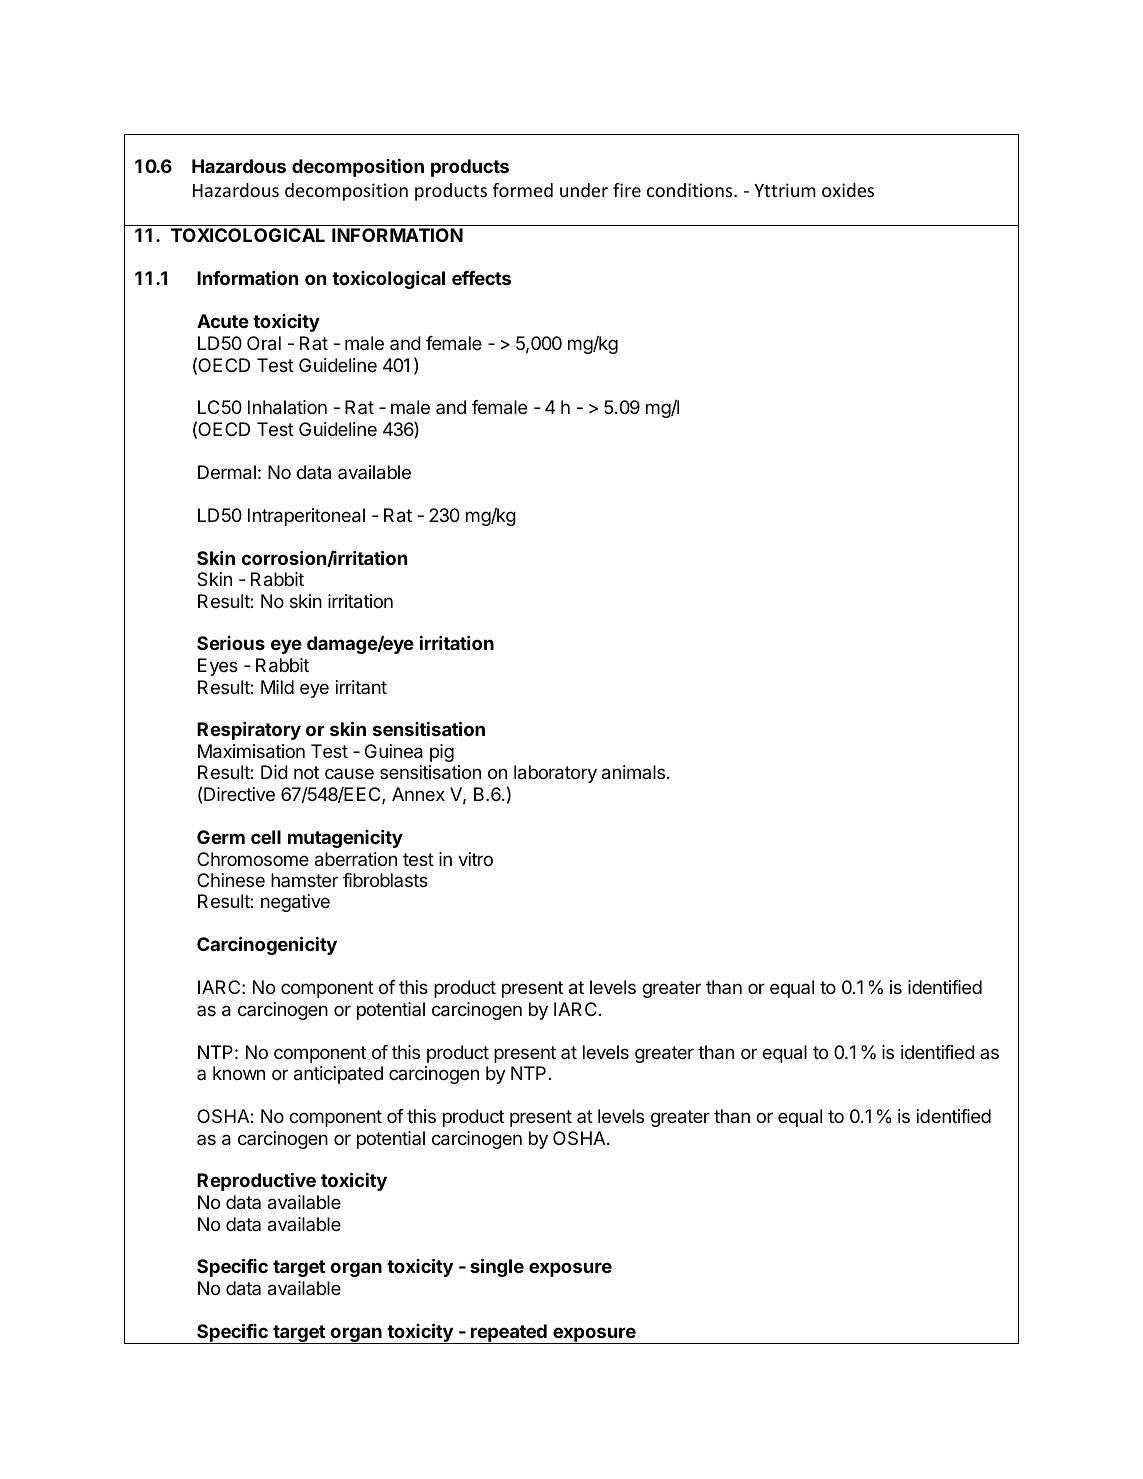  I want to click on irritant, so click(361, 687).
